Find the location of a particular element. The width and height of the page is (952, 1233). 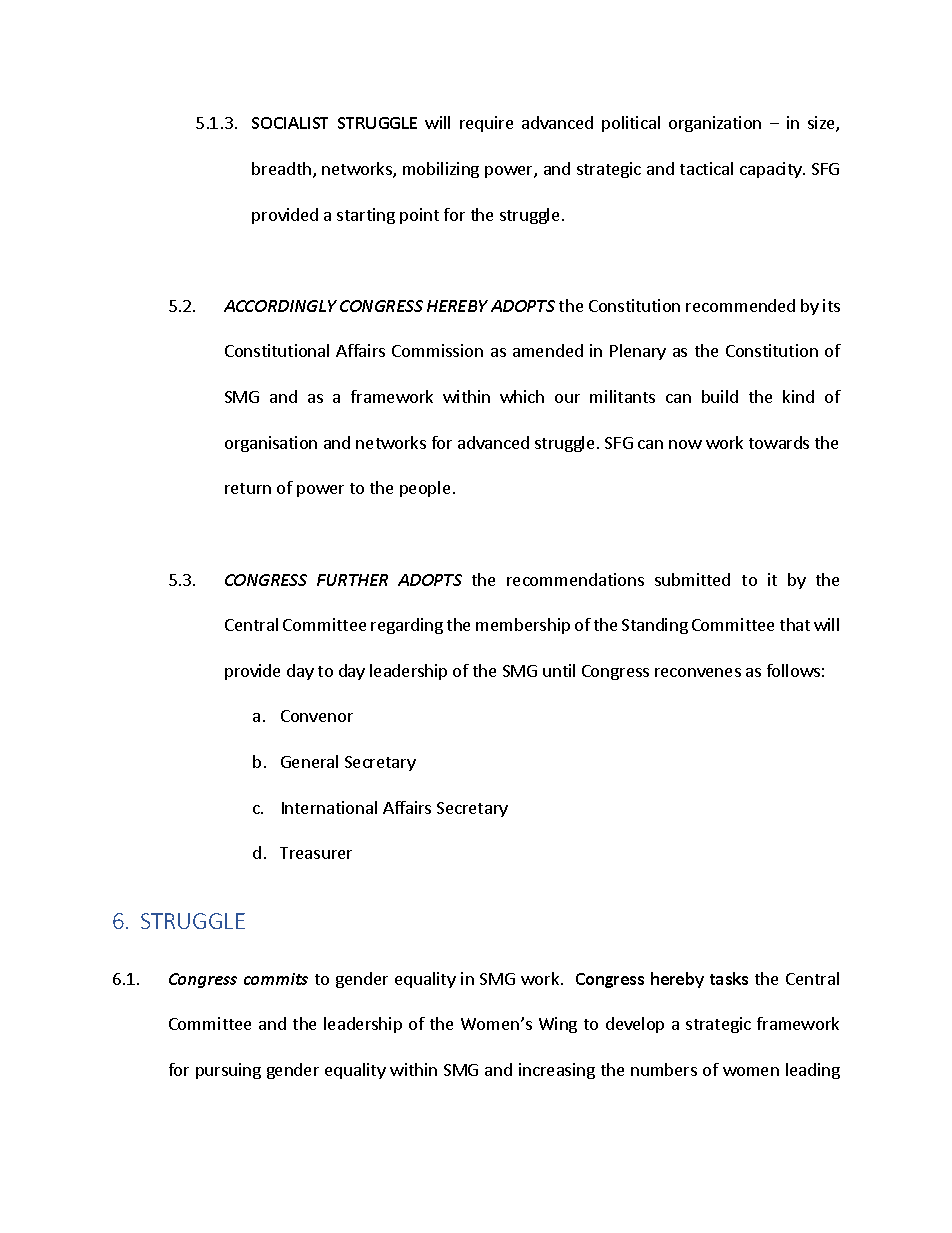

until is located at coordinates (559, 670).
